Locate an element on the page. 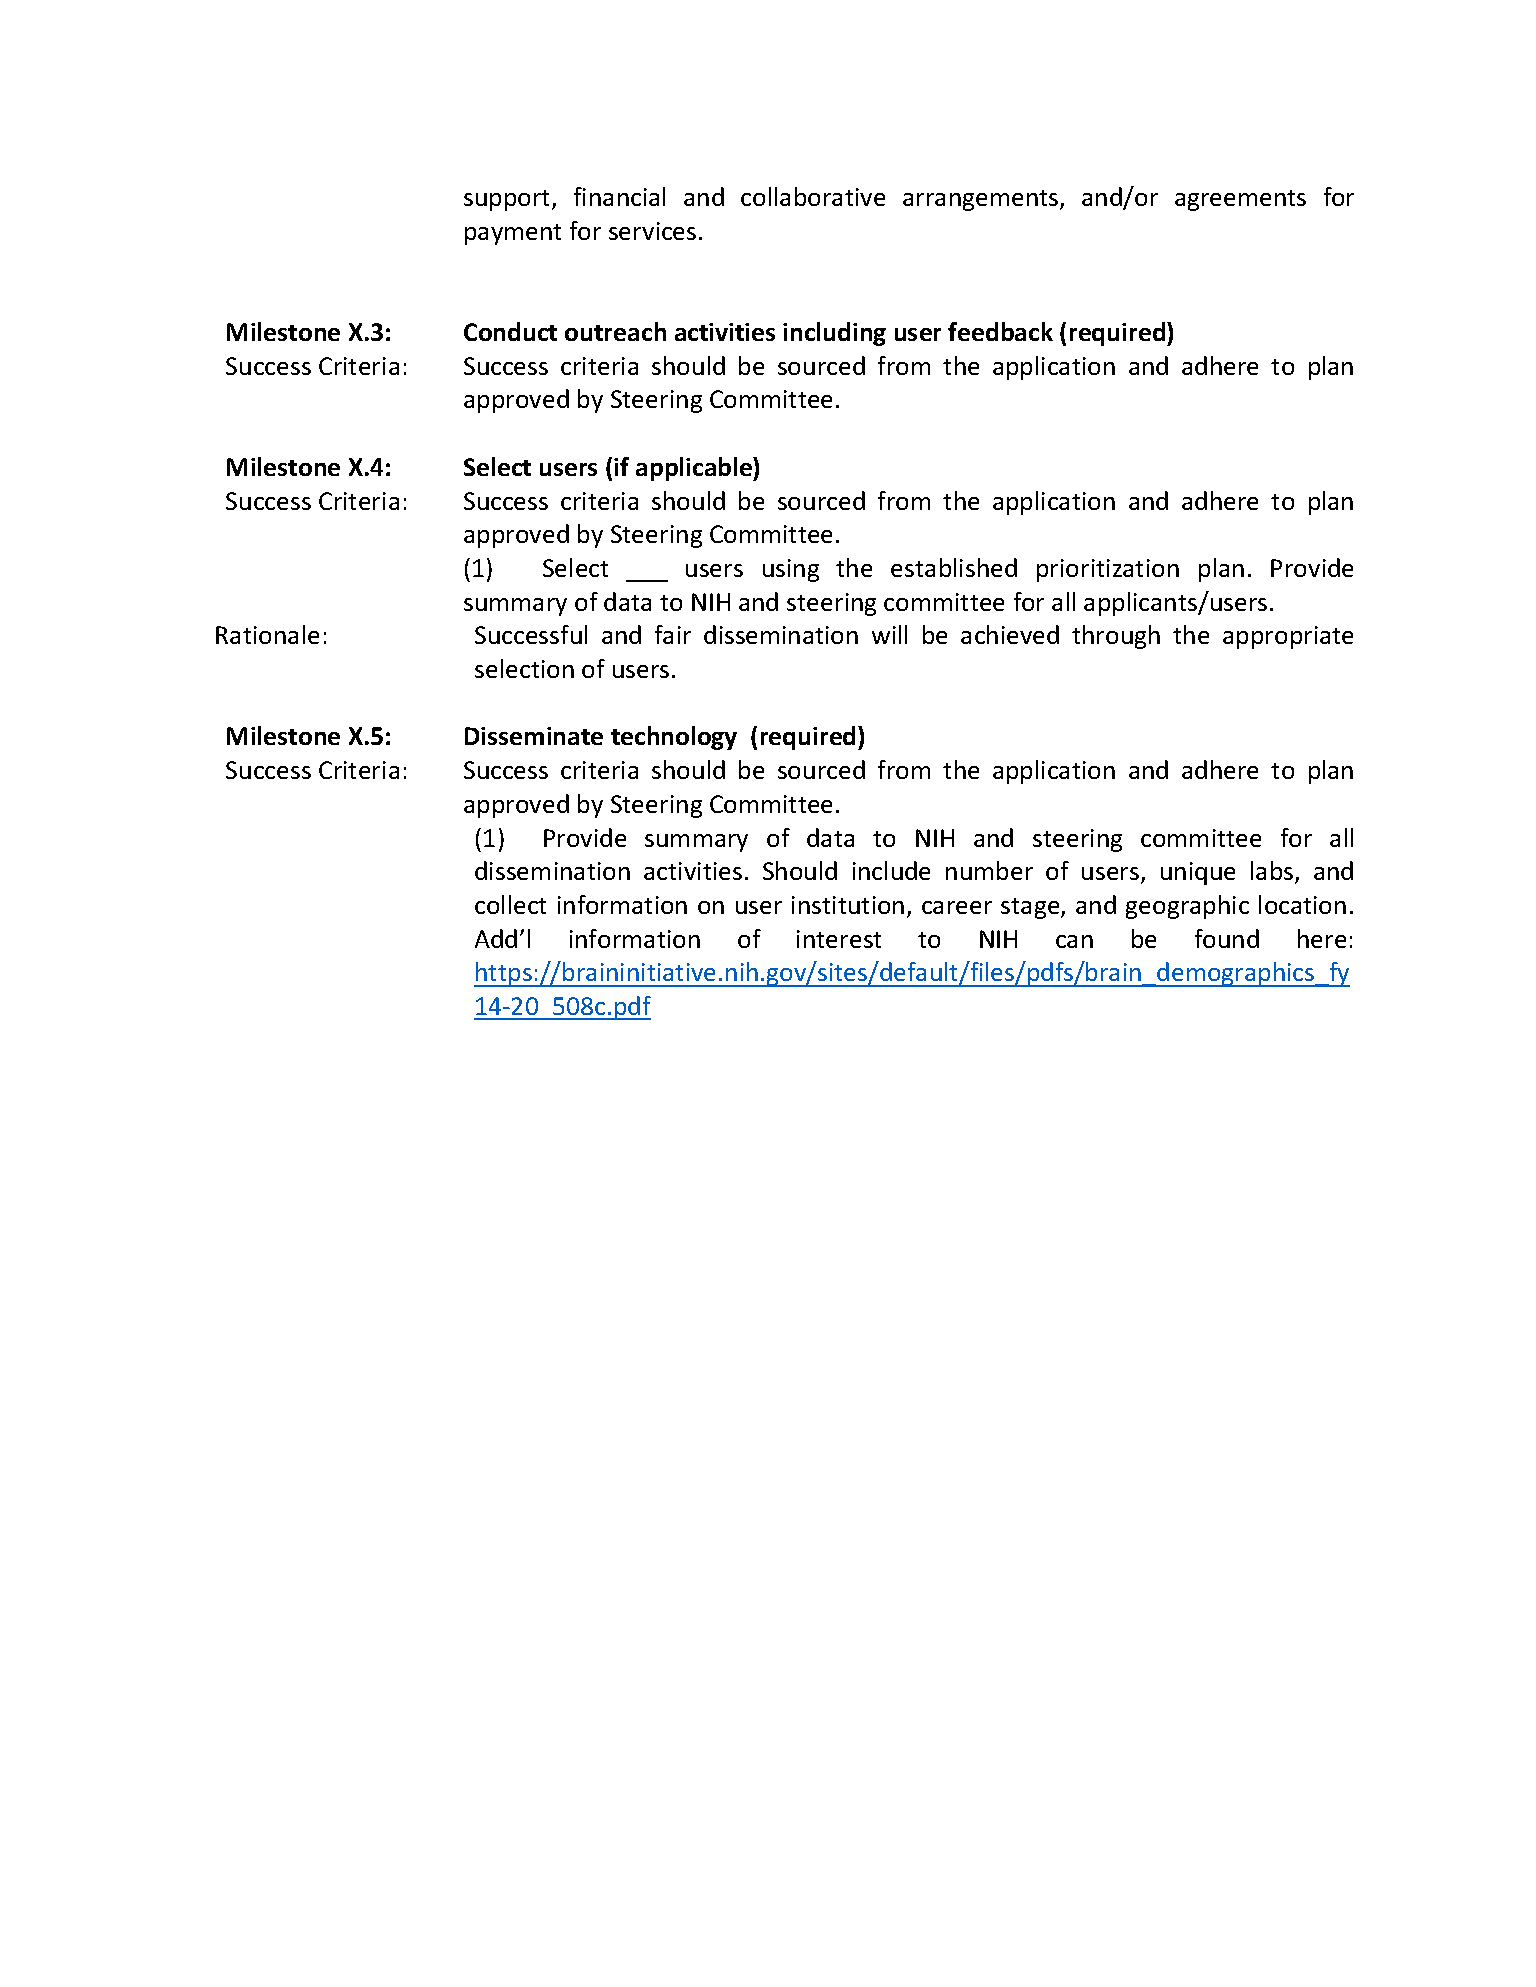 The height and width of the image is (1987, 1536). Conduct is located at coordinates (510, 331).
